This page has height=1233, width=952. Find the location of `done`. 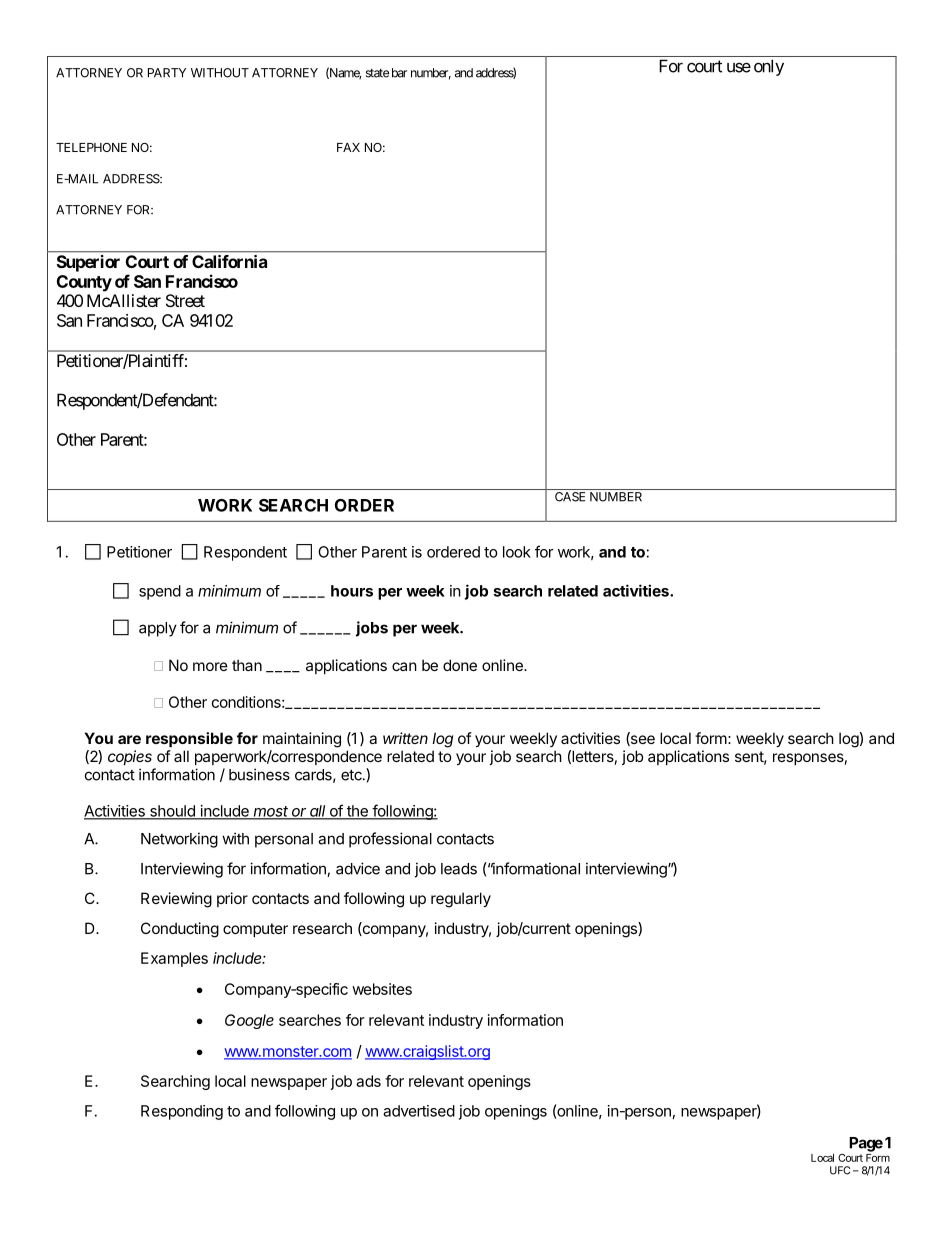

done is located at coordinates (460, 665).
